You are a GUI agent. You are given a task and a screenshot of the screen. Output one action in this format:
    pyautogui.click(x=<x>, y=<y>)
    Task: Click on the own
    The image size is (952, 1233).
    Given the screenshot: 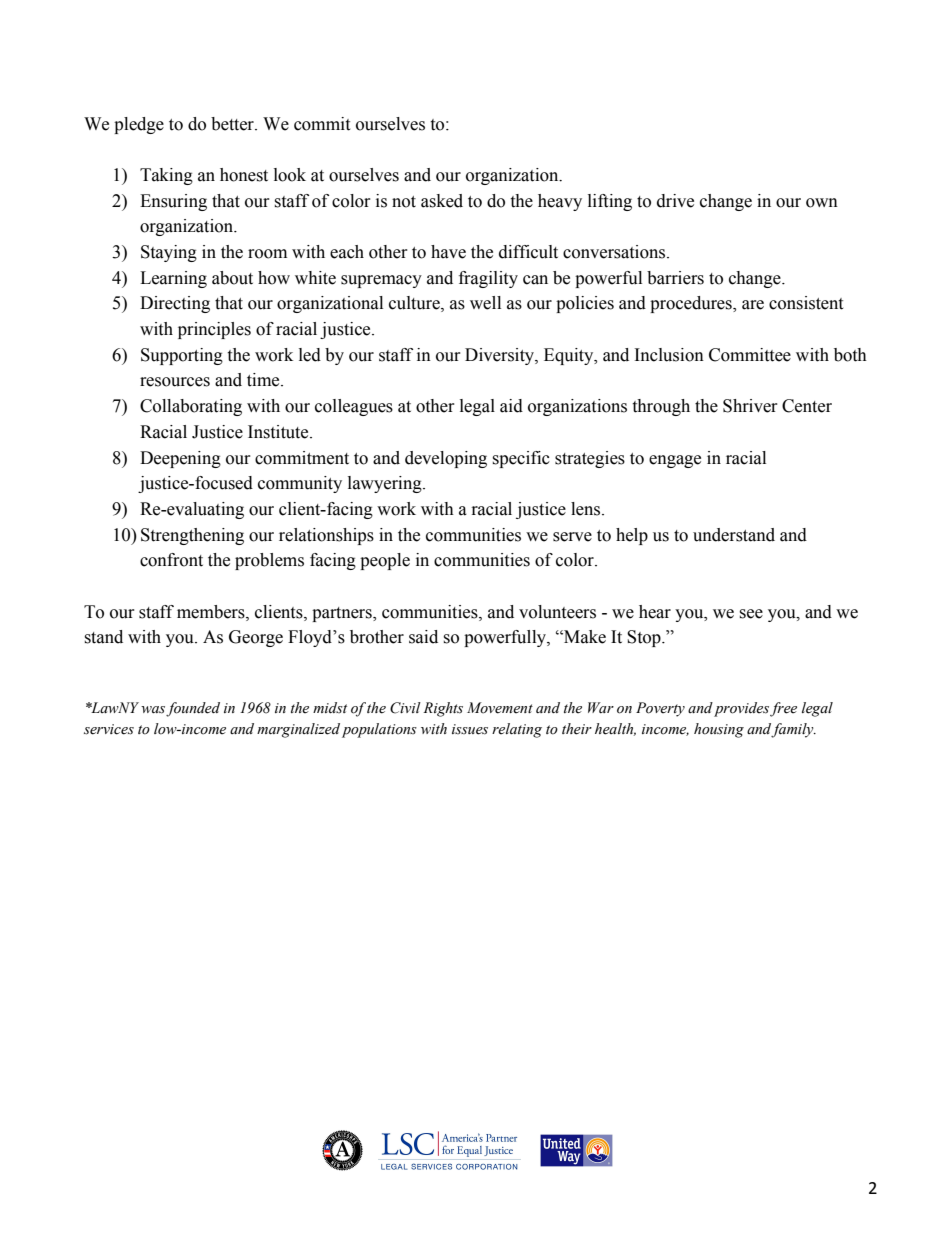 What is the action you would take?
    pyautogui.click(x=822, y=203)
